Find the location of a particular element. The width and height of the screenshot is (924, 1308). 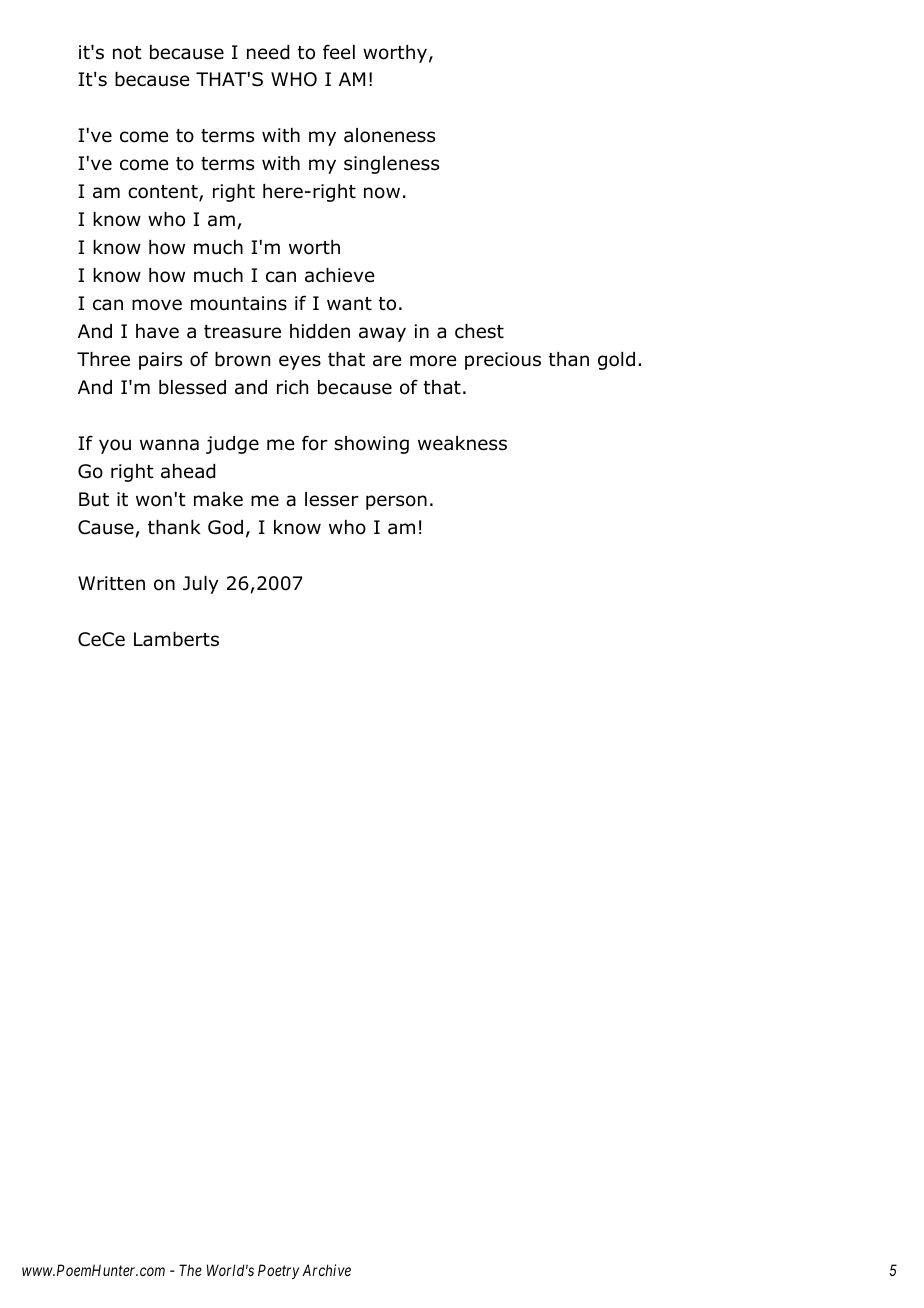

The is located at coordinates (190, 1270).
